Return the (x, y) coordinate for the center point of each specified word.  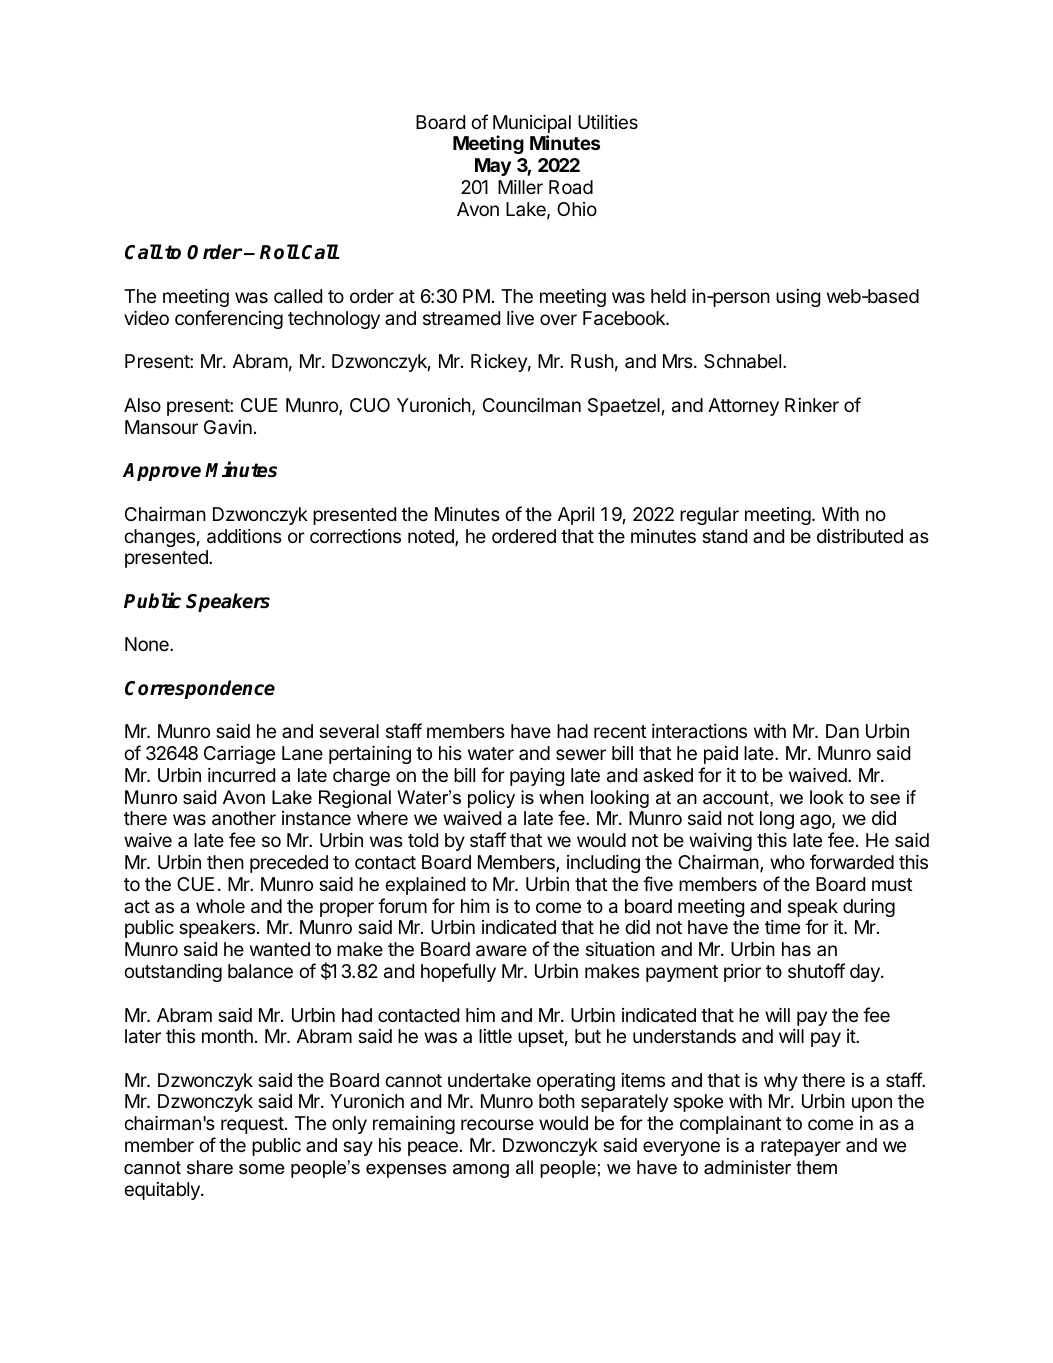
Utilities (608, 122)
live (520, 318)
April (576, 516)
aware (501, 951)
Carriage (239, 755)
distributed (860, 536)
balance (260, 971)
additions (244, 536)
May (493, 167)
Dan (842, 731)
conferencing (229, 319)
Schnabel (742, 361)
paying (537, 777)
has (796, 949)
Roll (279, 252)
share (210, 1167)
